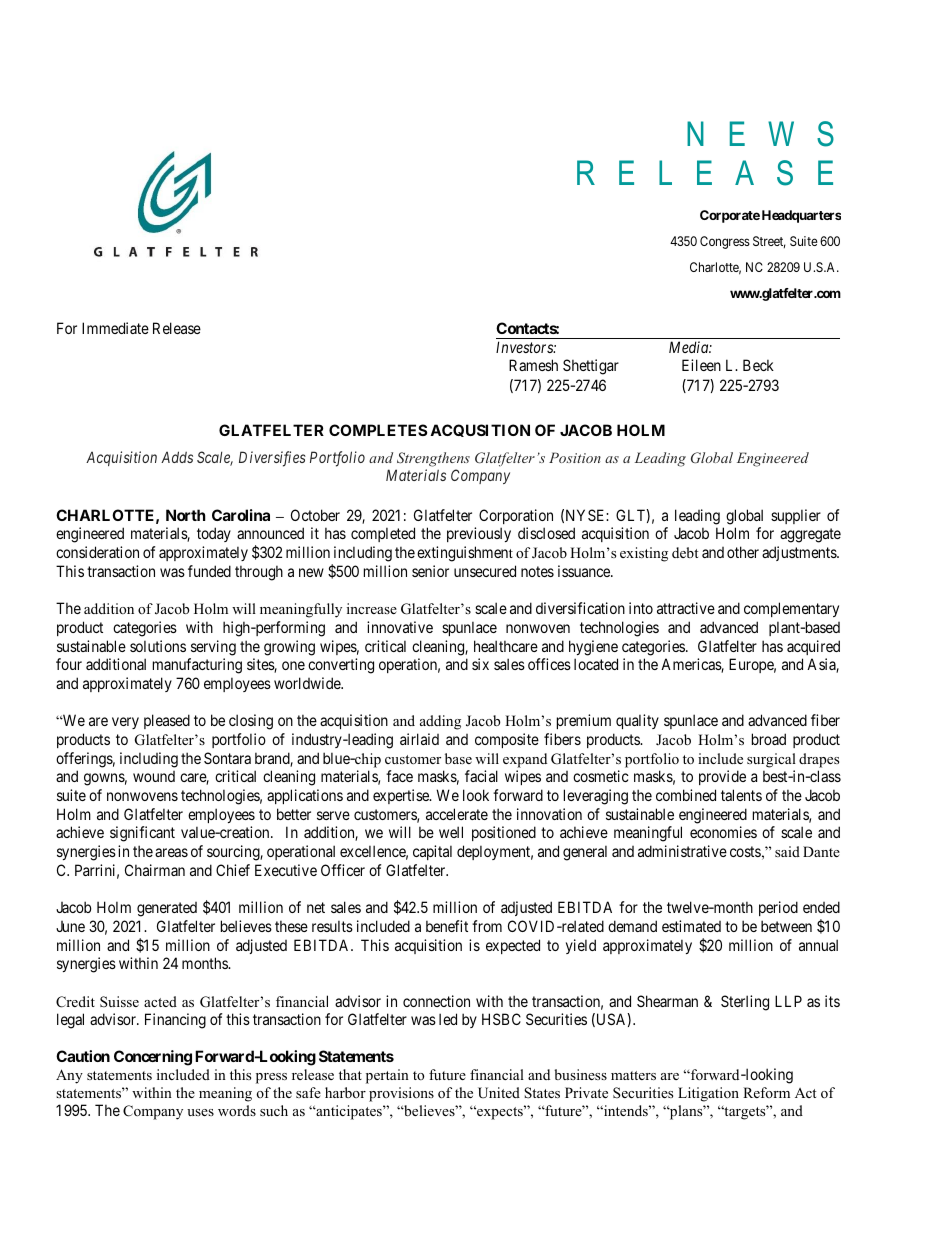 The height and width of the screenshot is (1233, 952). I want to click on solutions, so click(158, 646).
